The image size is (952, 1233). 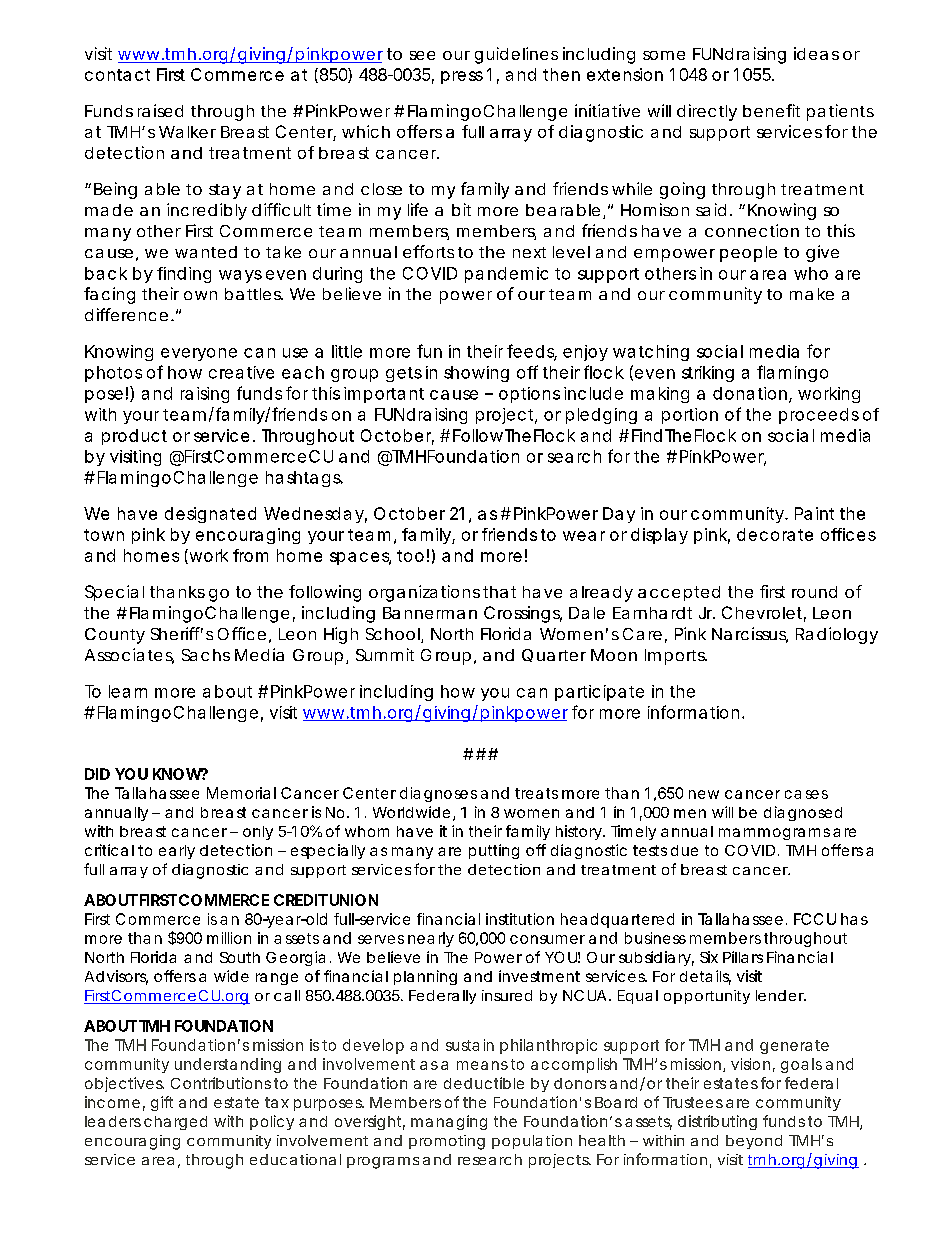 I want to click on putting, so click(x=494, y=851).
